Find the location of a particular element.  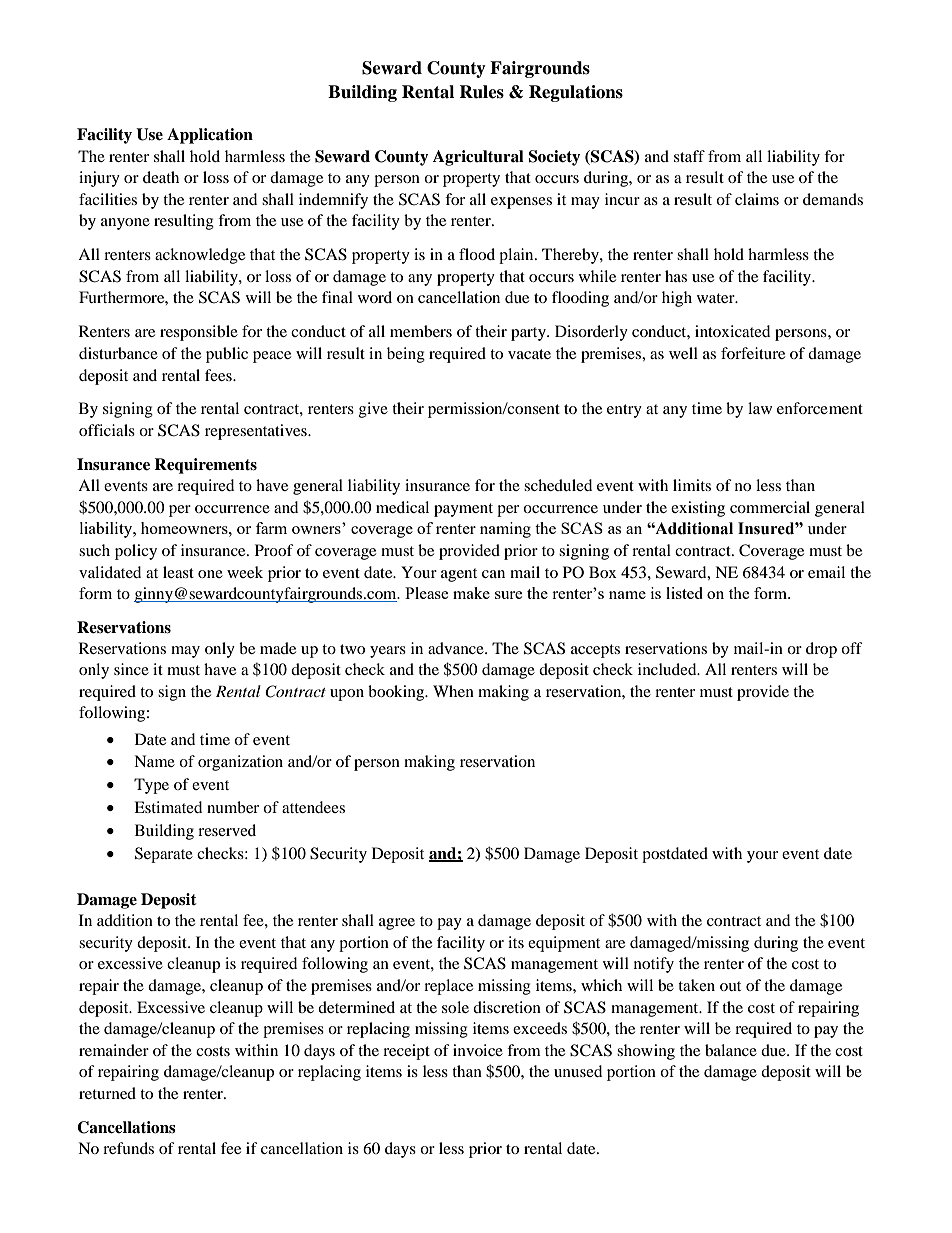

Application is located at coordinates (210, 136).
